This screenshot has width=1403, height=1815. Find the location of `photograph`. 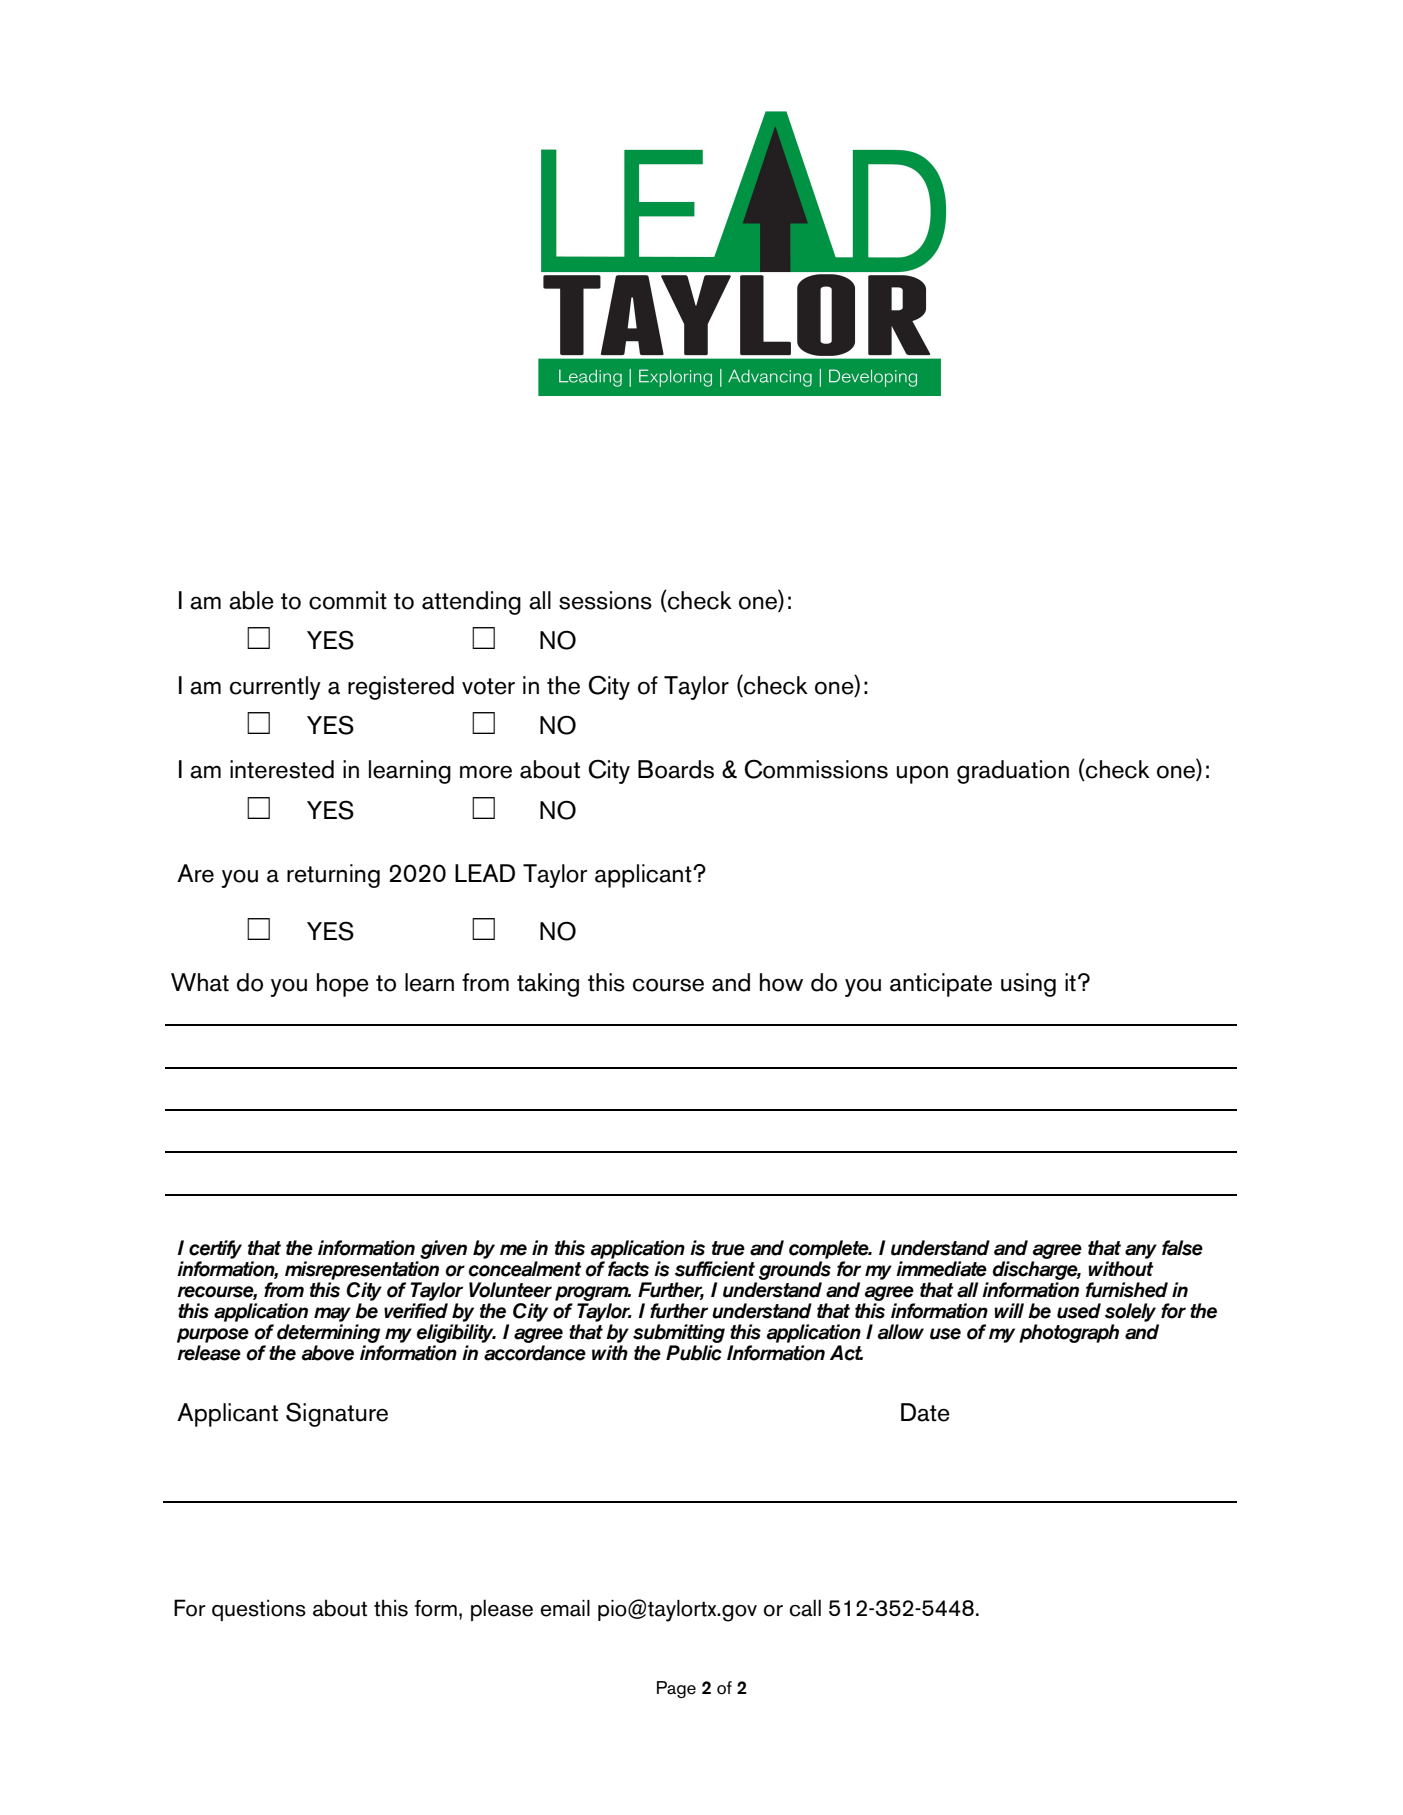

photograph is located at coordinates (1069, 1333).
